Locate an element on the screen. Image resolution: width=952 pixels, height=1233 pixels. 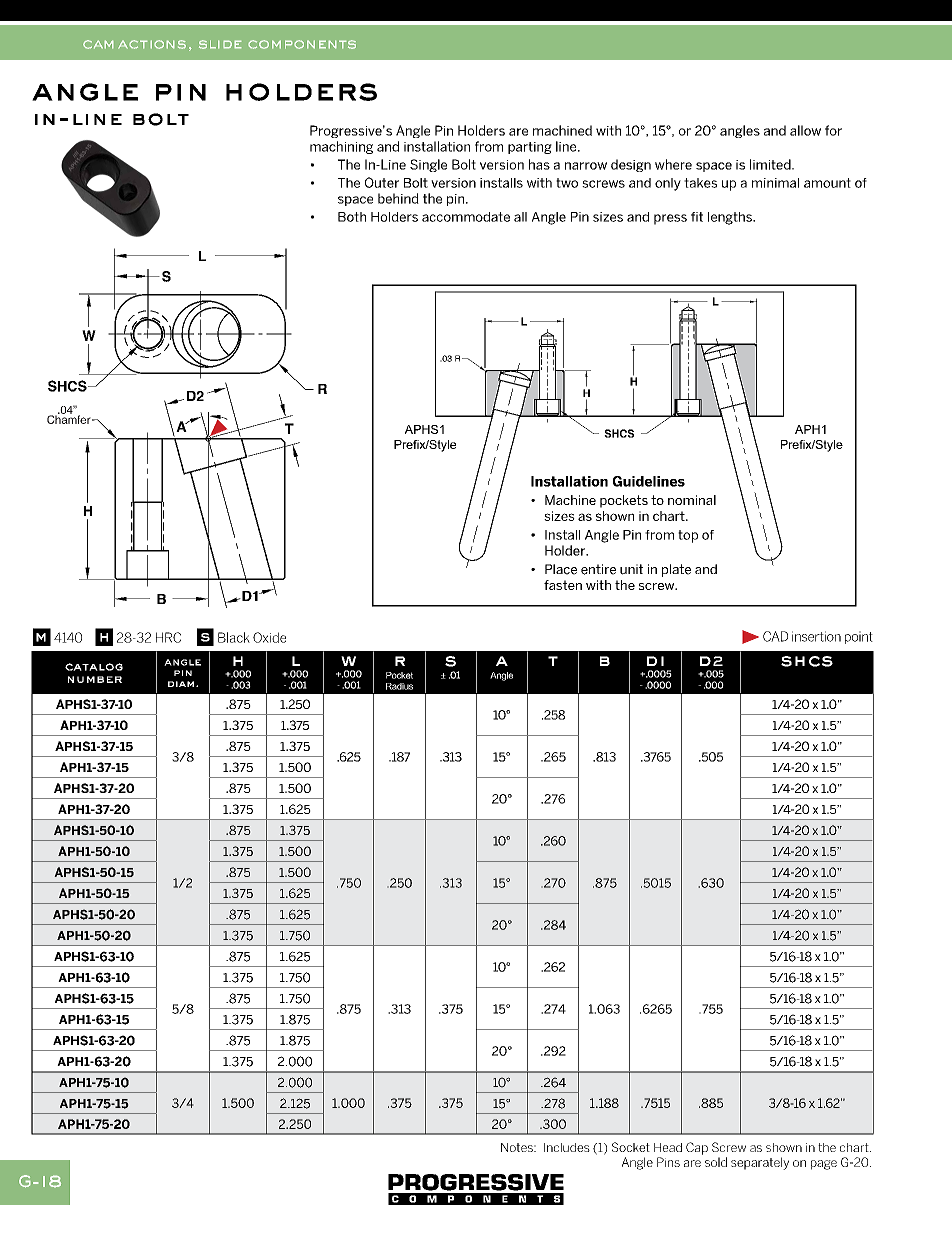
allow is located at coordinates (805, 130).
